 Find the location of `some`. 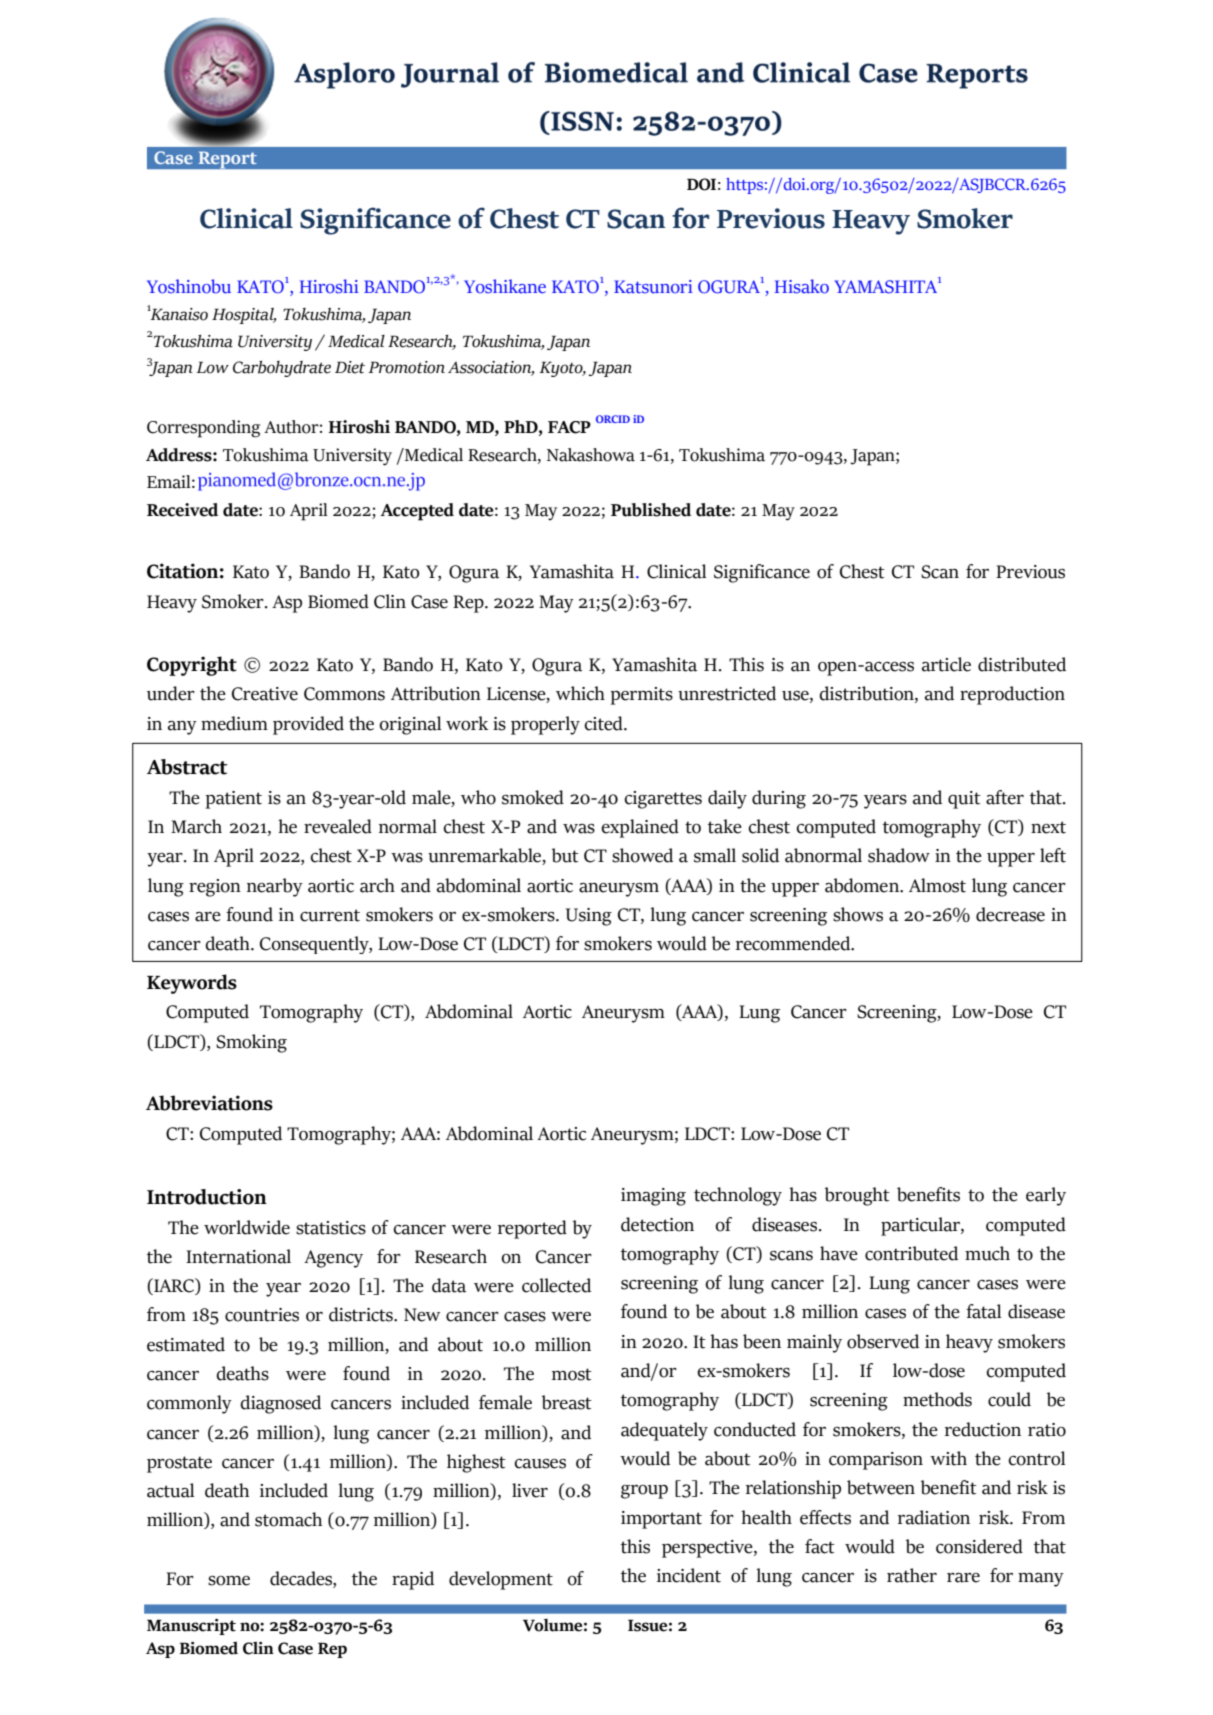

some is located at coordinates (229, 1581).
